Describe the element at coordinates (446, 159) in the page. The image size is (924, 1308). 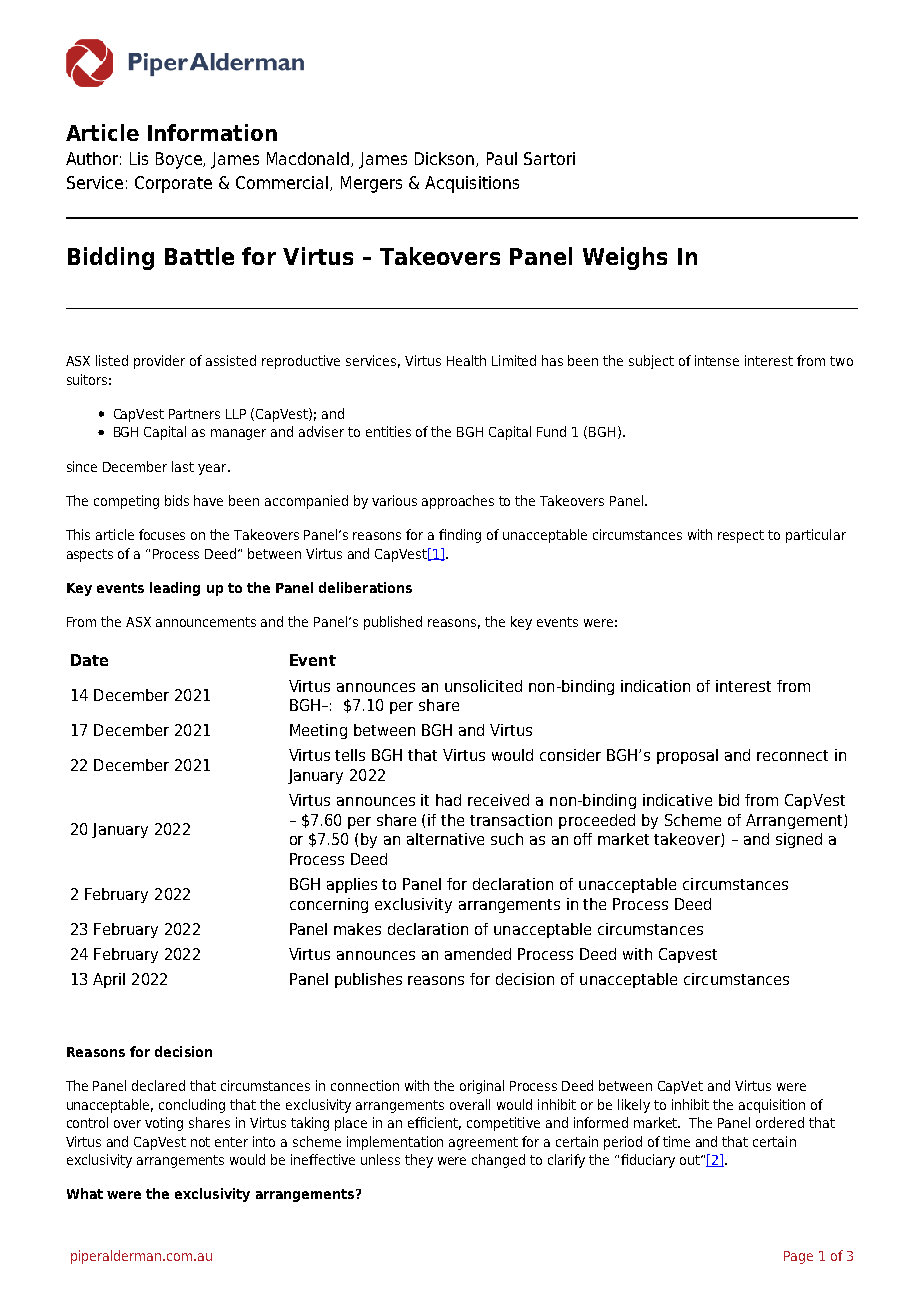
I see `Dickson` at that location.
